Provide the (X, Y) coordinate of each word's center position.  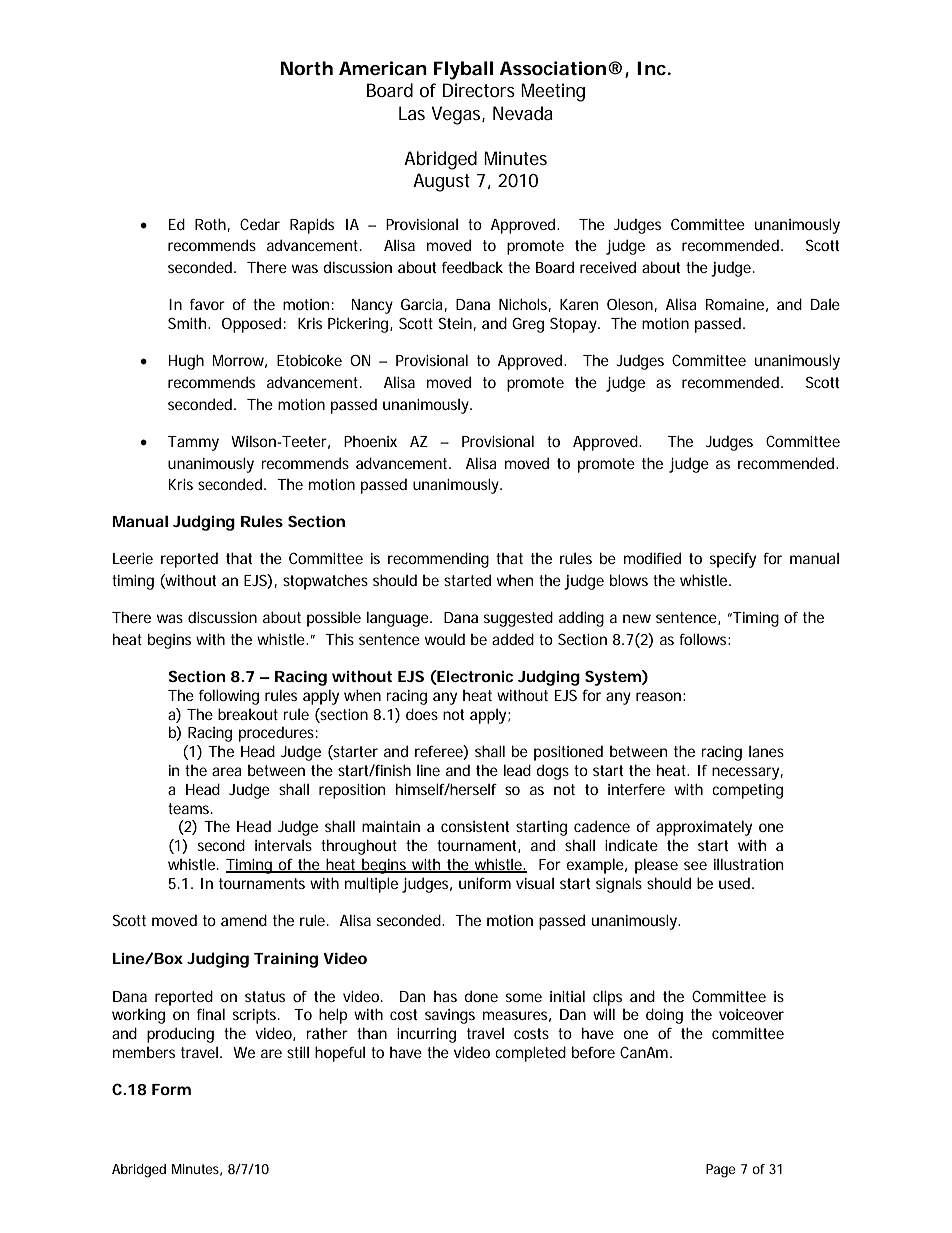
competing (747, 791)
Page (721, 1171)
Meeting (553, 92)
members (144, 1052)
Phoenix (370, 441)
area (227, 771)
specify (733, 560)
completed (530, 1054)
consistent (475, 826)
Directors (478, 90)
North (307, 68)
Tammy (193, 443)
